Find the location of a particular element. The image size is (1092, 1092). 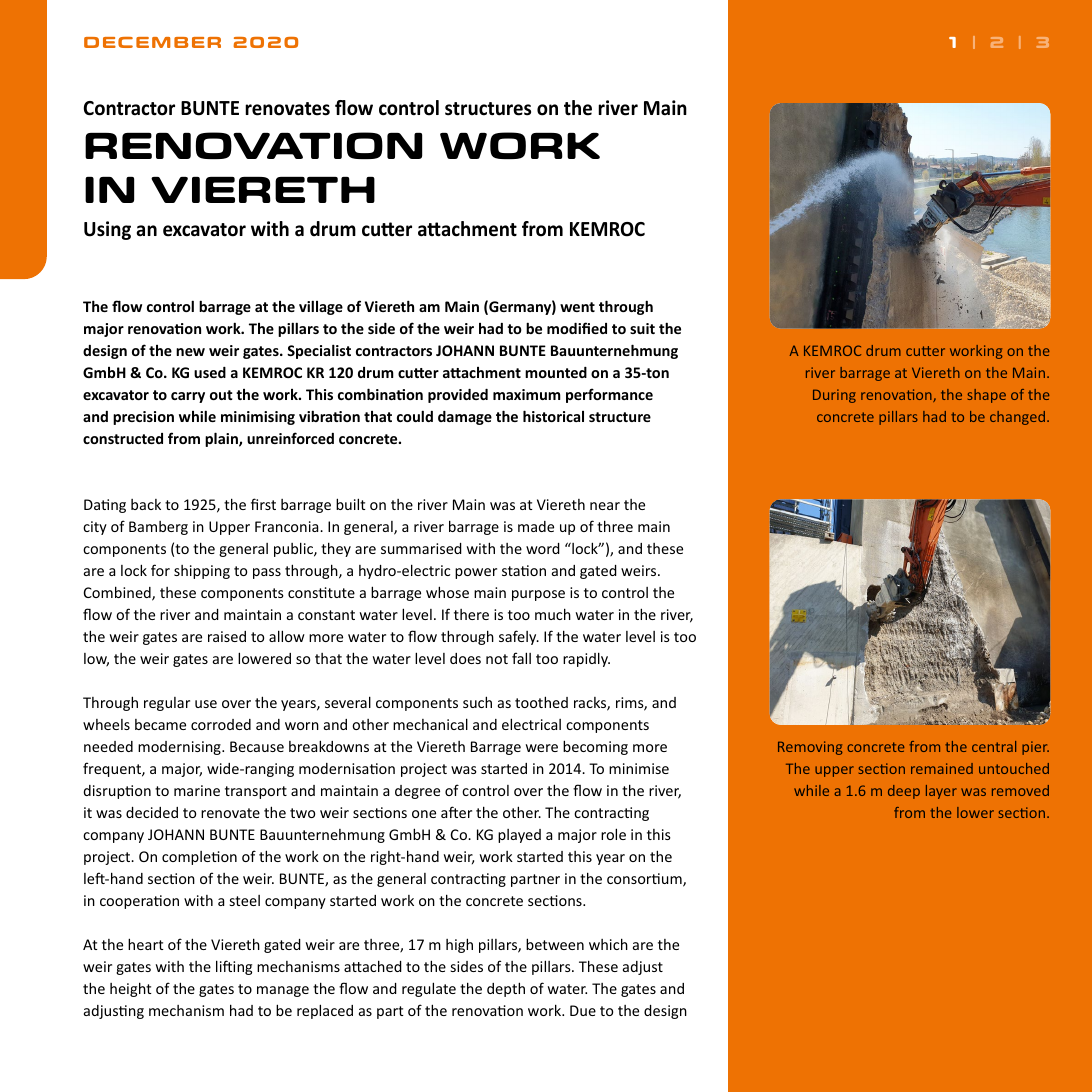

Using is located at coordinates (107, 230).
